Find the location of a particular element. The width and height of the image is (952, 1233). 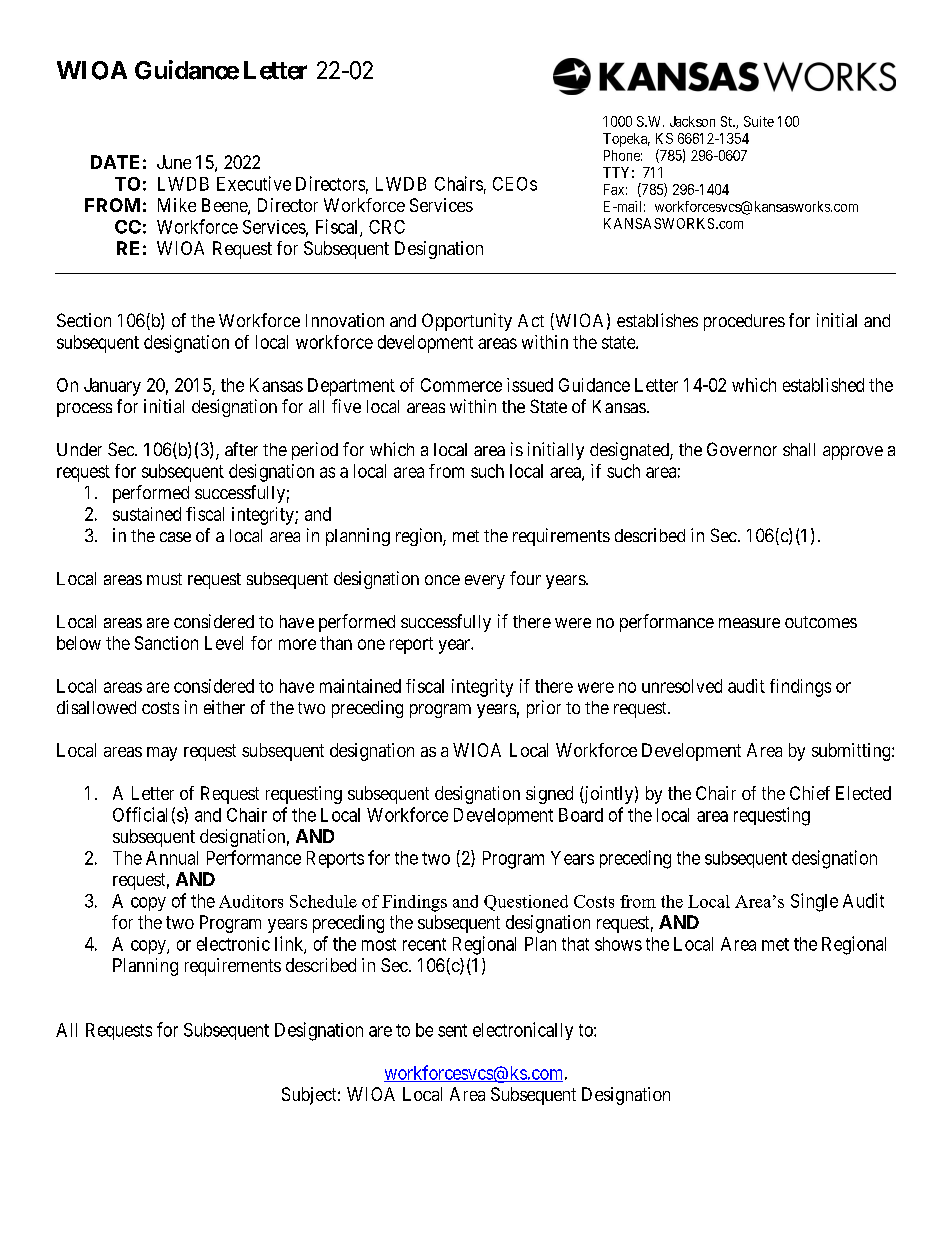

June is located at coordinates (174, 162).
